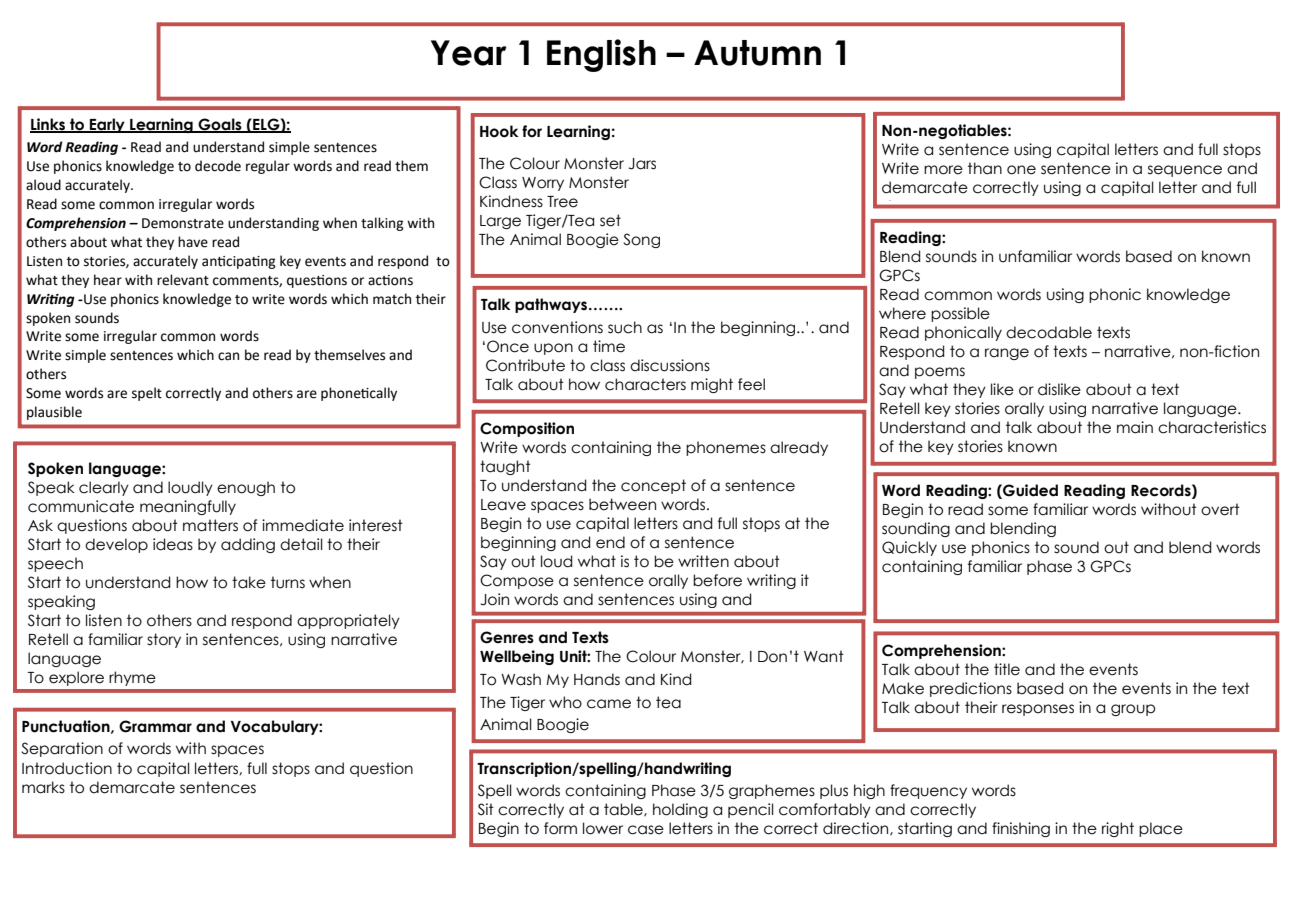 The image size is (1308, 924). Describe the element at coordinates (220, 125) in the document. I see `Goals` at that location.
